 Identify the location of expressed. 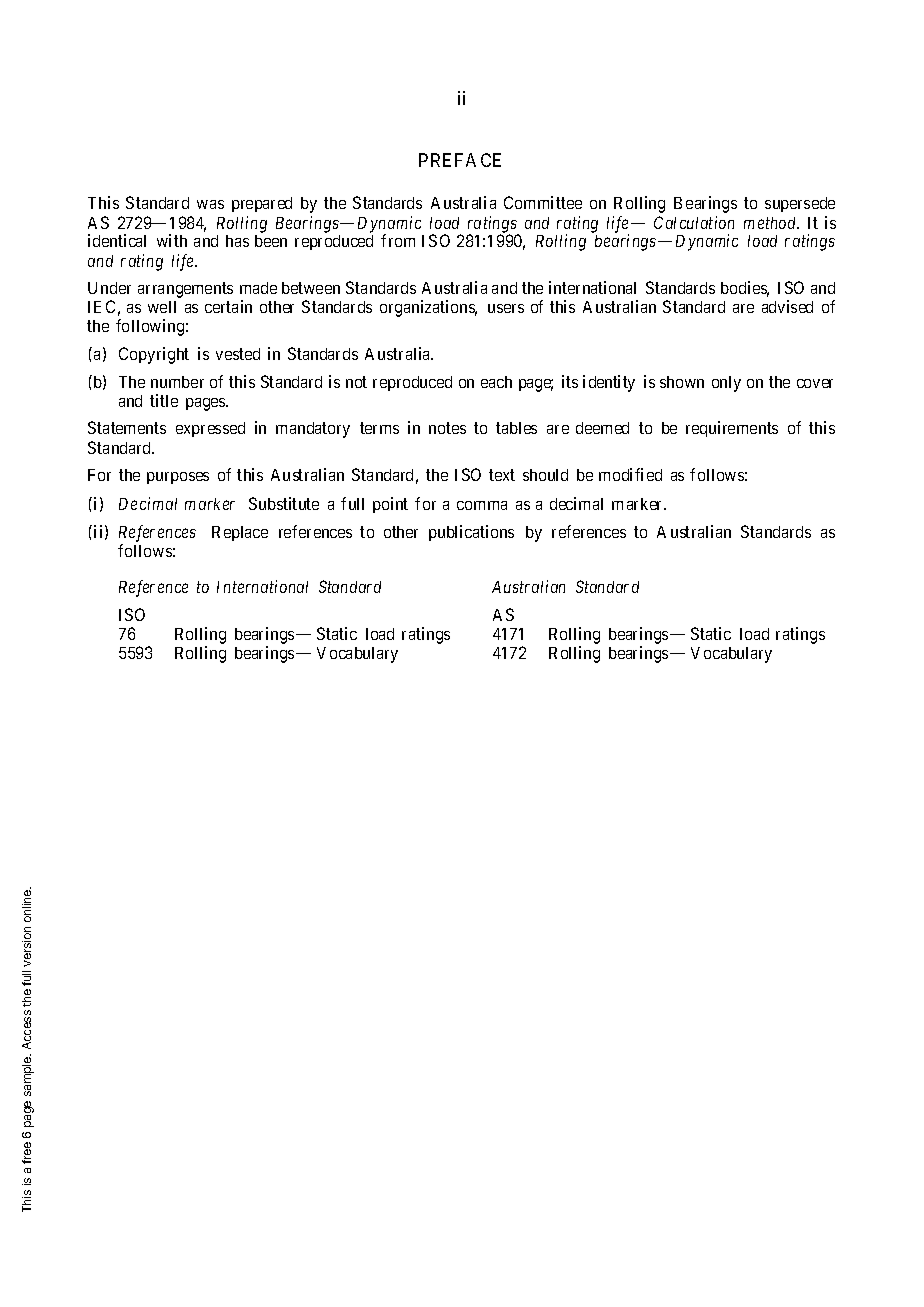
(210, 429).
